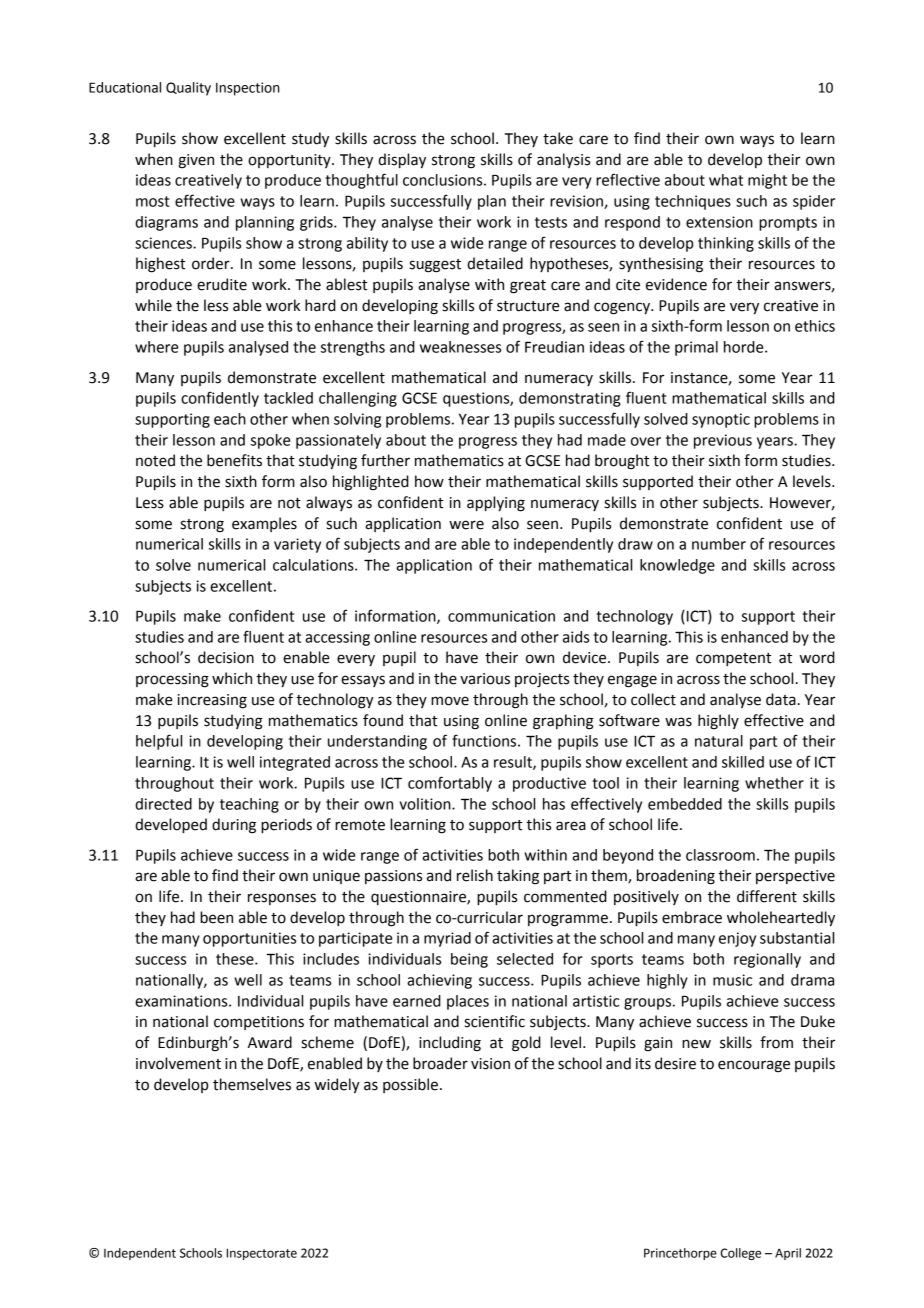  I want to click on what, so click(726, 180).
